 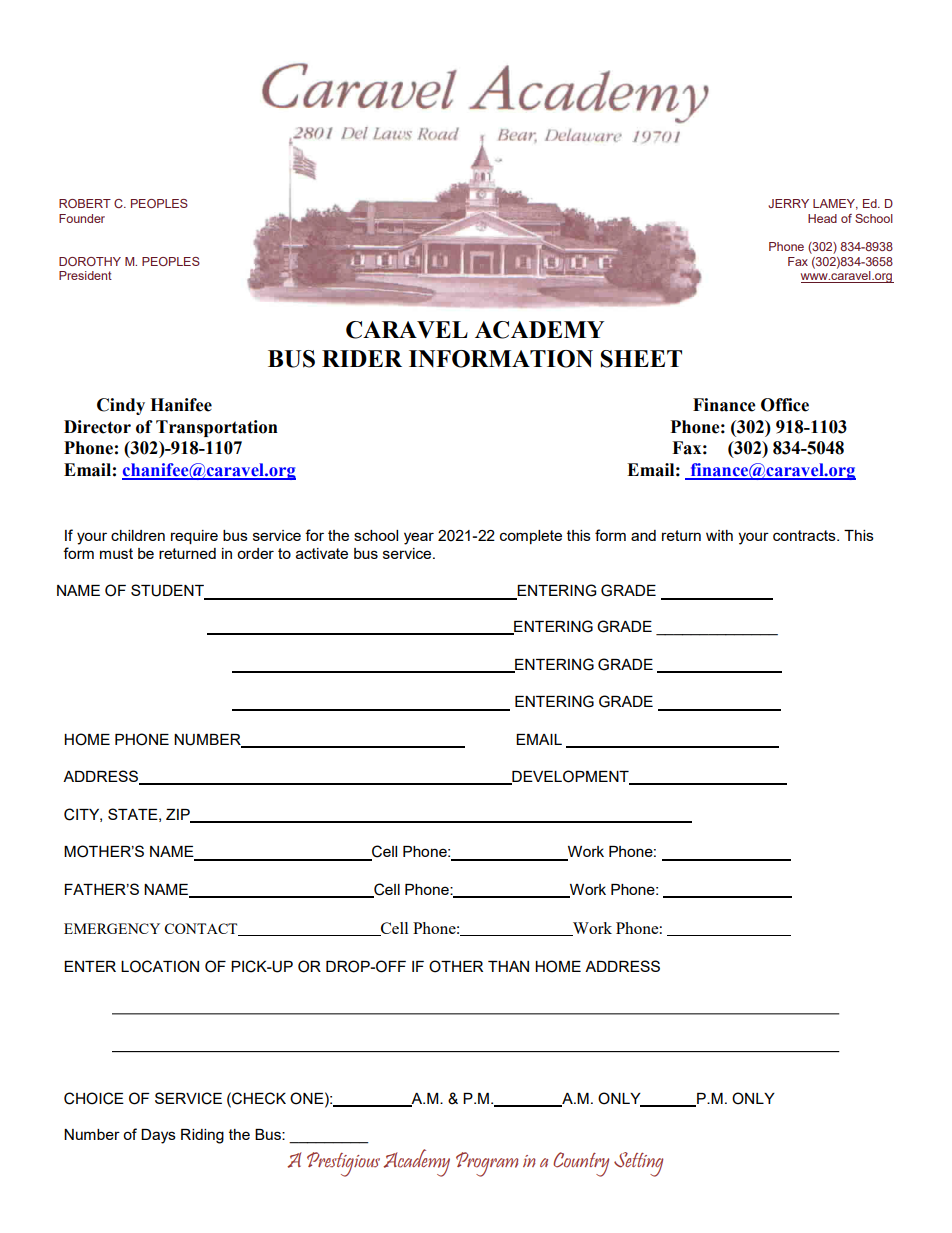 I want to click on STUDENT, so click(x=168, y=591).
